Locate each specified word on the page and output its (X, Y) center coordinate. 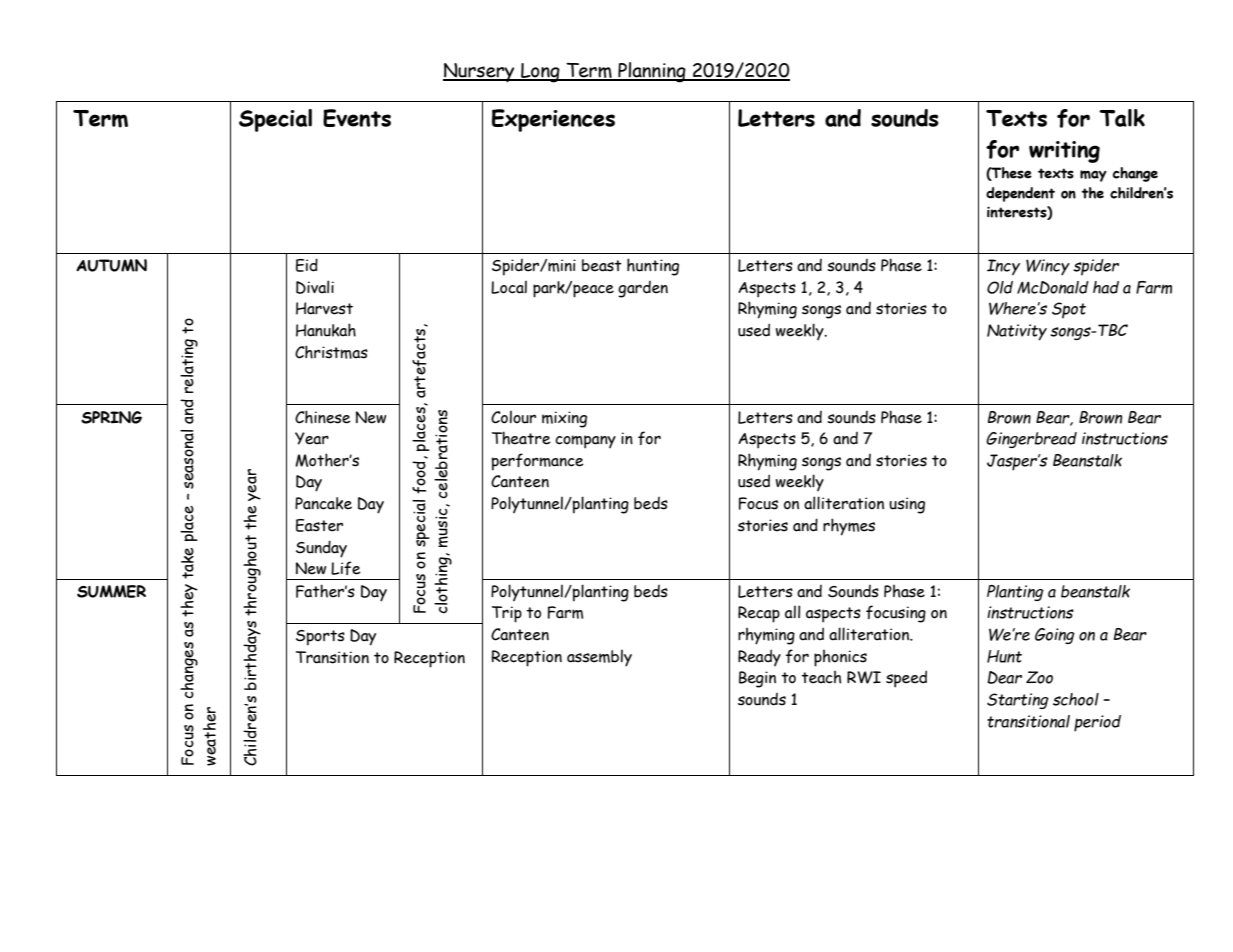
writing (1064, 152)
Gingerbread (1031, 440)
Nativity (1017, 332)
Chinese (323, 417)
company (585, 442)
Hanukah (326, 330)
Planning (652, 72)
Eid (307, 265)
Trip (507, 614)
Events (357, 118)
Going (1055, 636)
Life (346, 568)
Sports (320, 638)
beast (602, 265)
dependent (1020, 194)
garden (643, 289)
